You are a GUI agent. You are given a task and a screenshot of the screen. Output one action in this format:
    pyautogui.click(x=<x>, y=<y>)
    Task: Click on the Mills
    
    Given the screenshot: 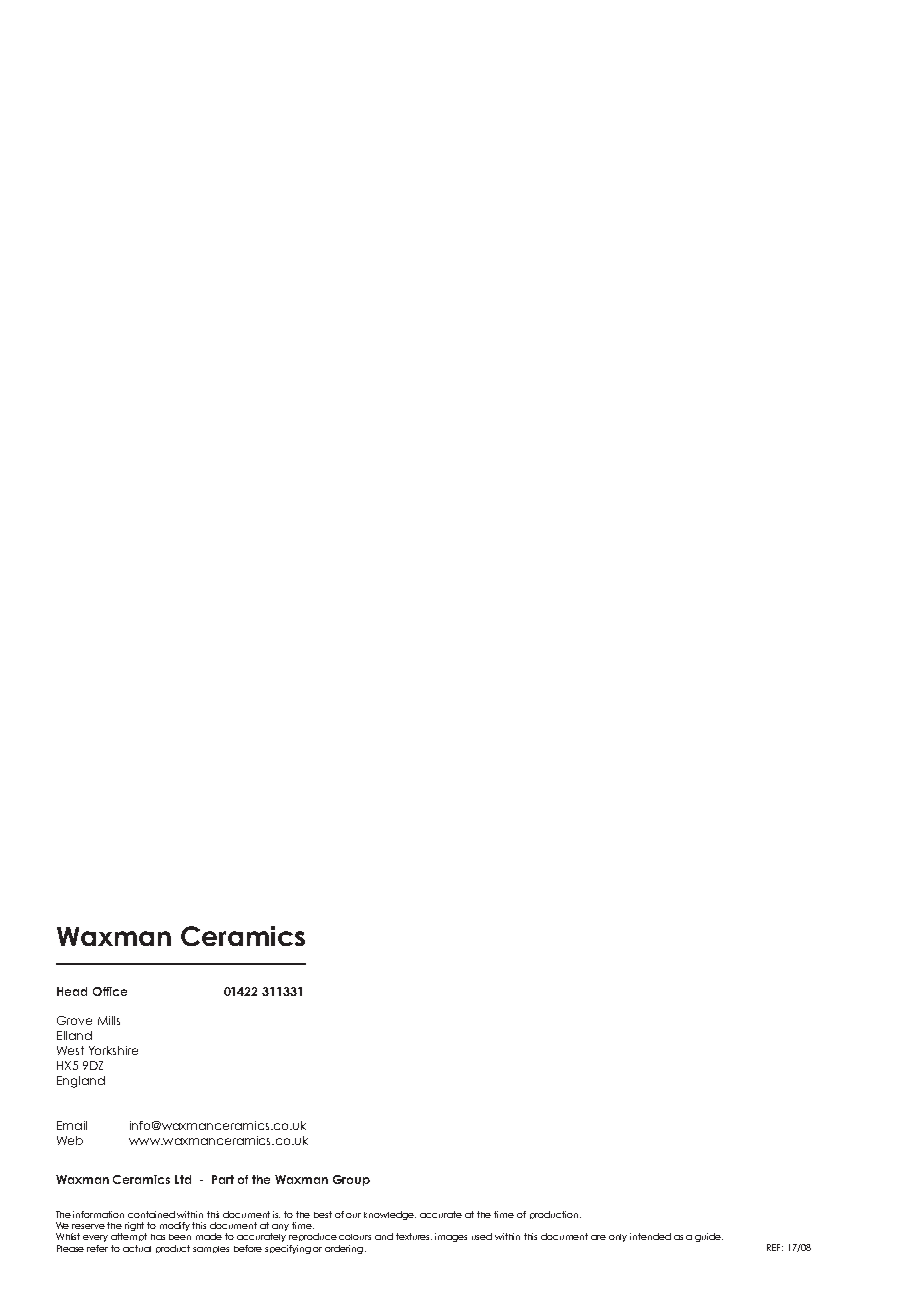 What is the action you would take?
    pyautogui.click(x=109, y=1020)
